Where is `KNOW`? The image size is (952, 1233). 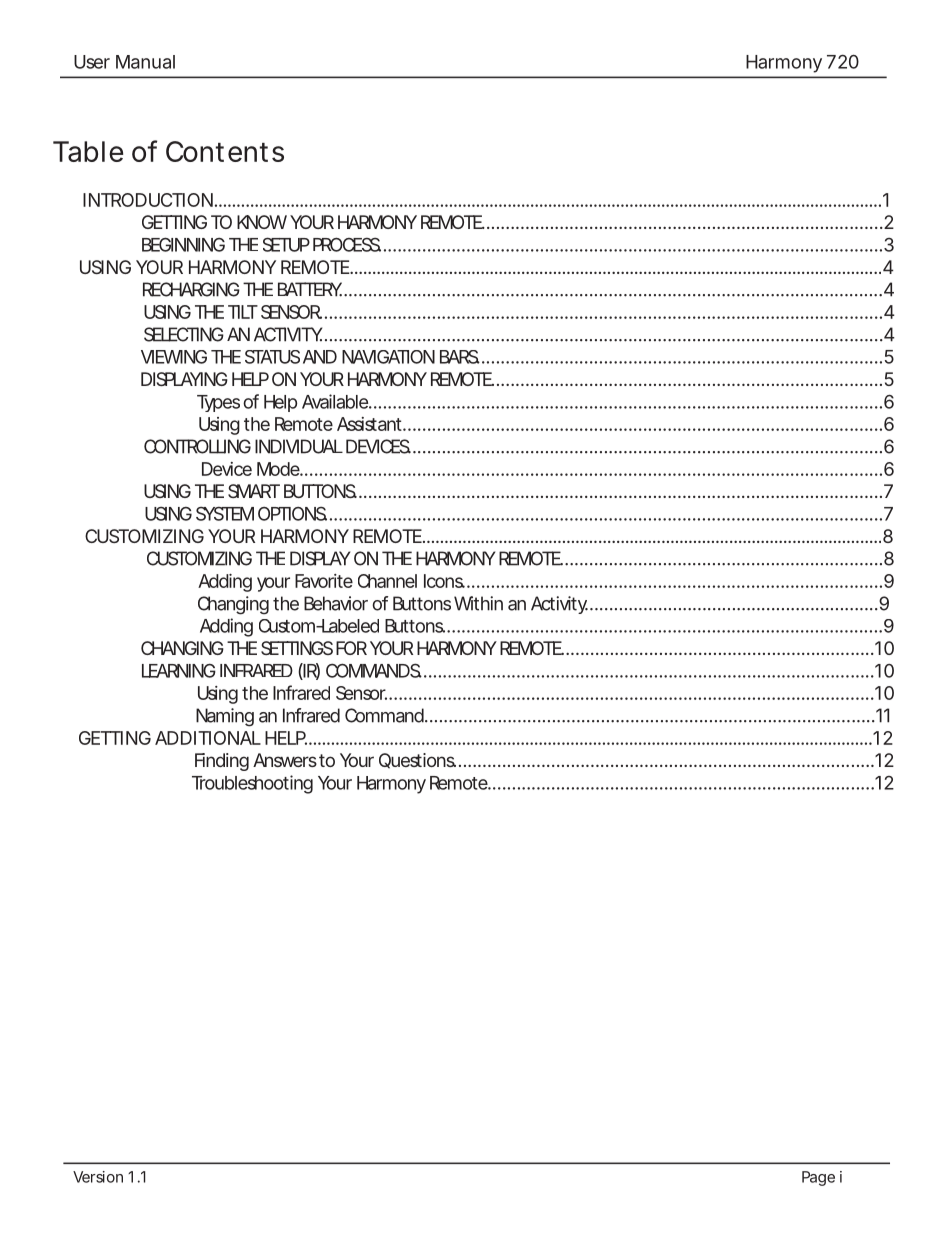
KNOW is located at coordinates (262, 222).
